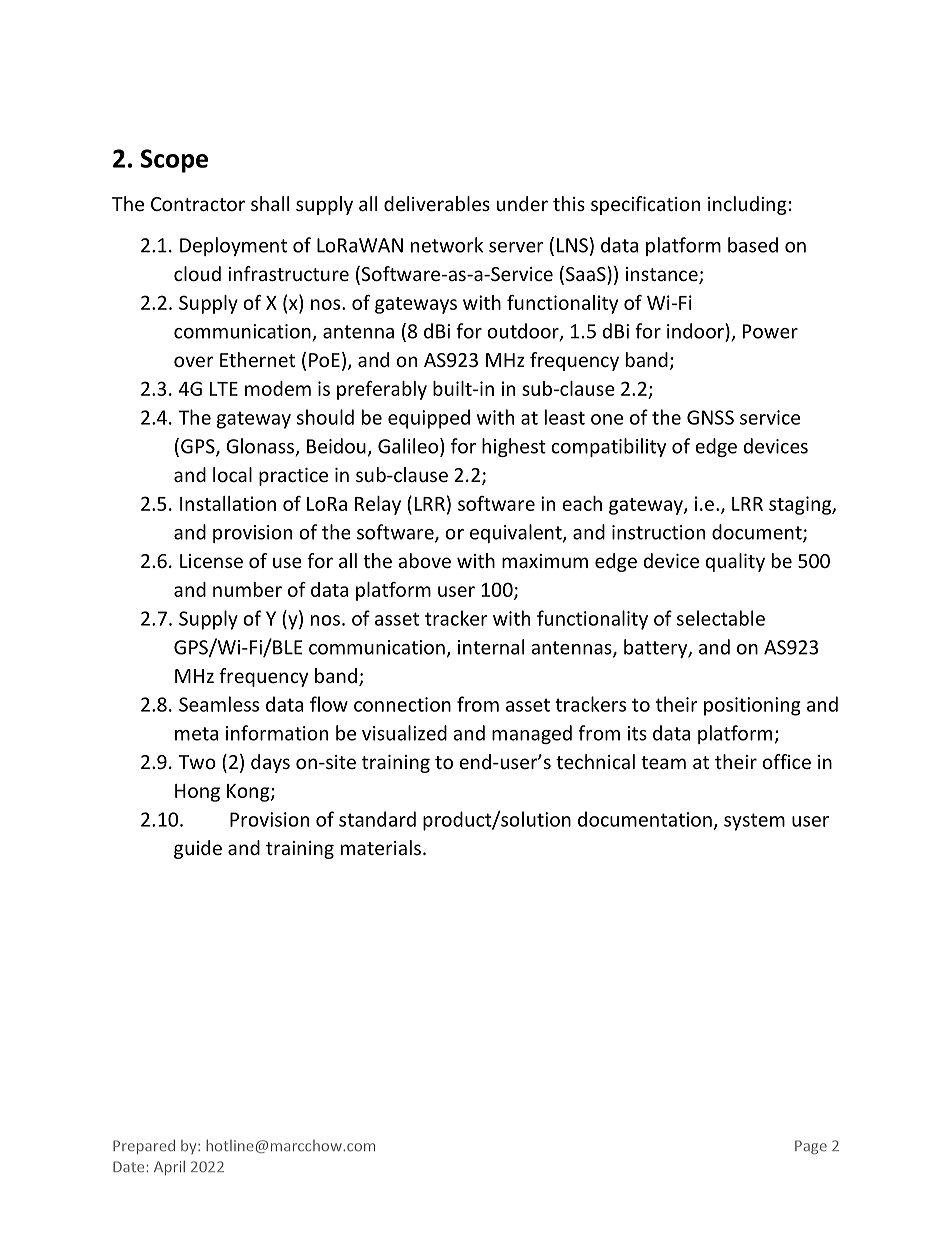 The height and width of the screenshot is (1233, 952). What do you see at coordinates (437, 203) in the screenshot?
I see `deliverables` at bounding box center [437, 203].
